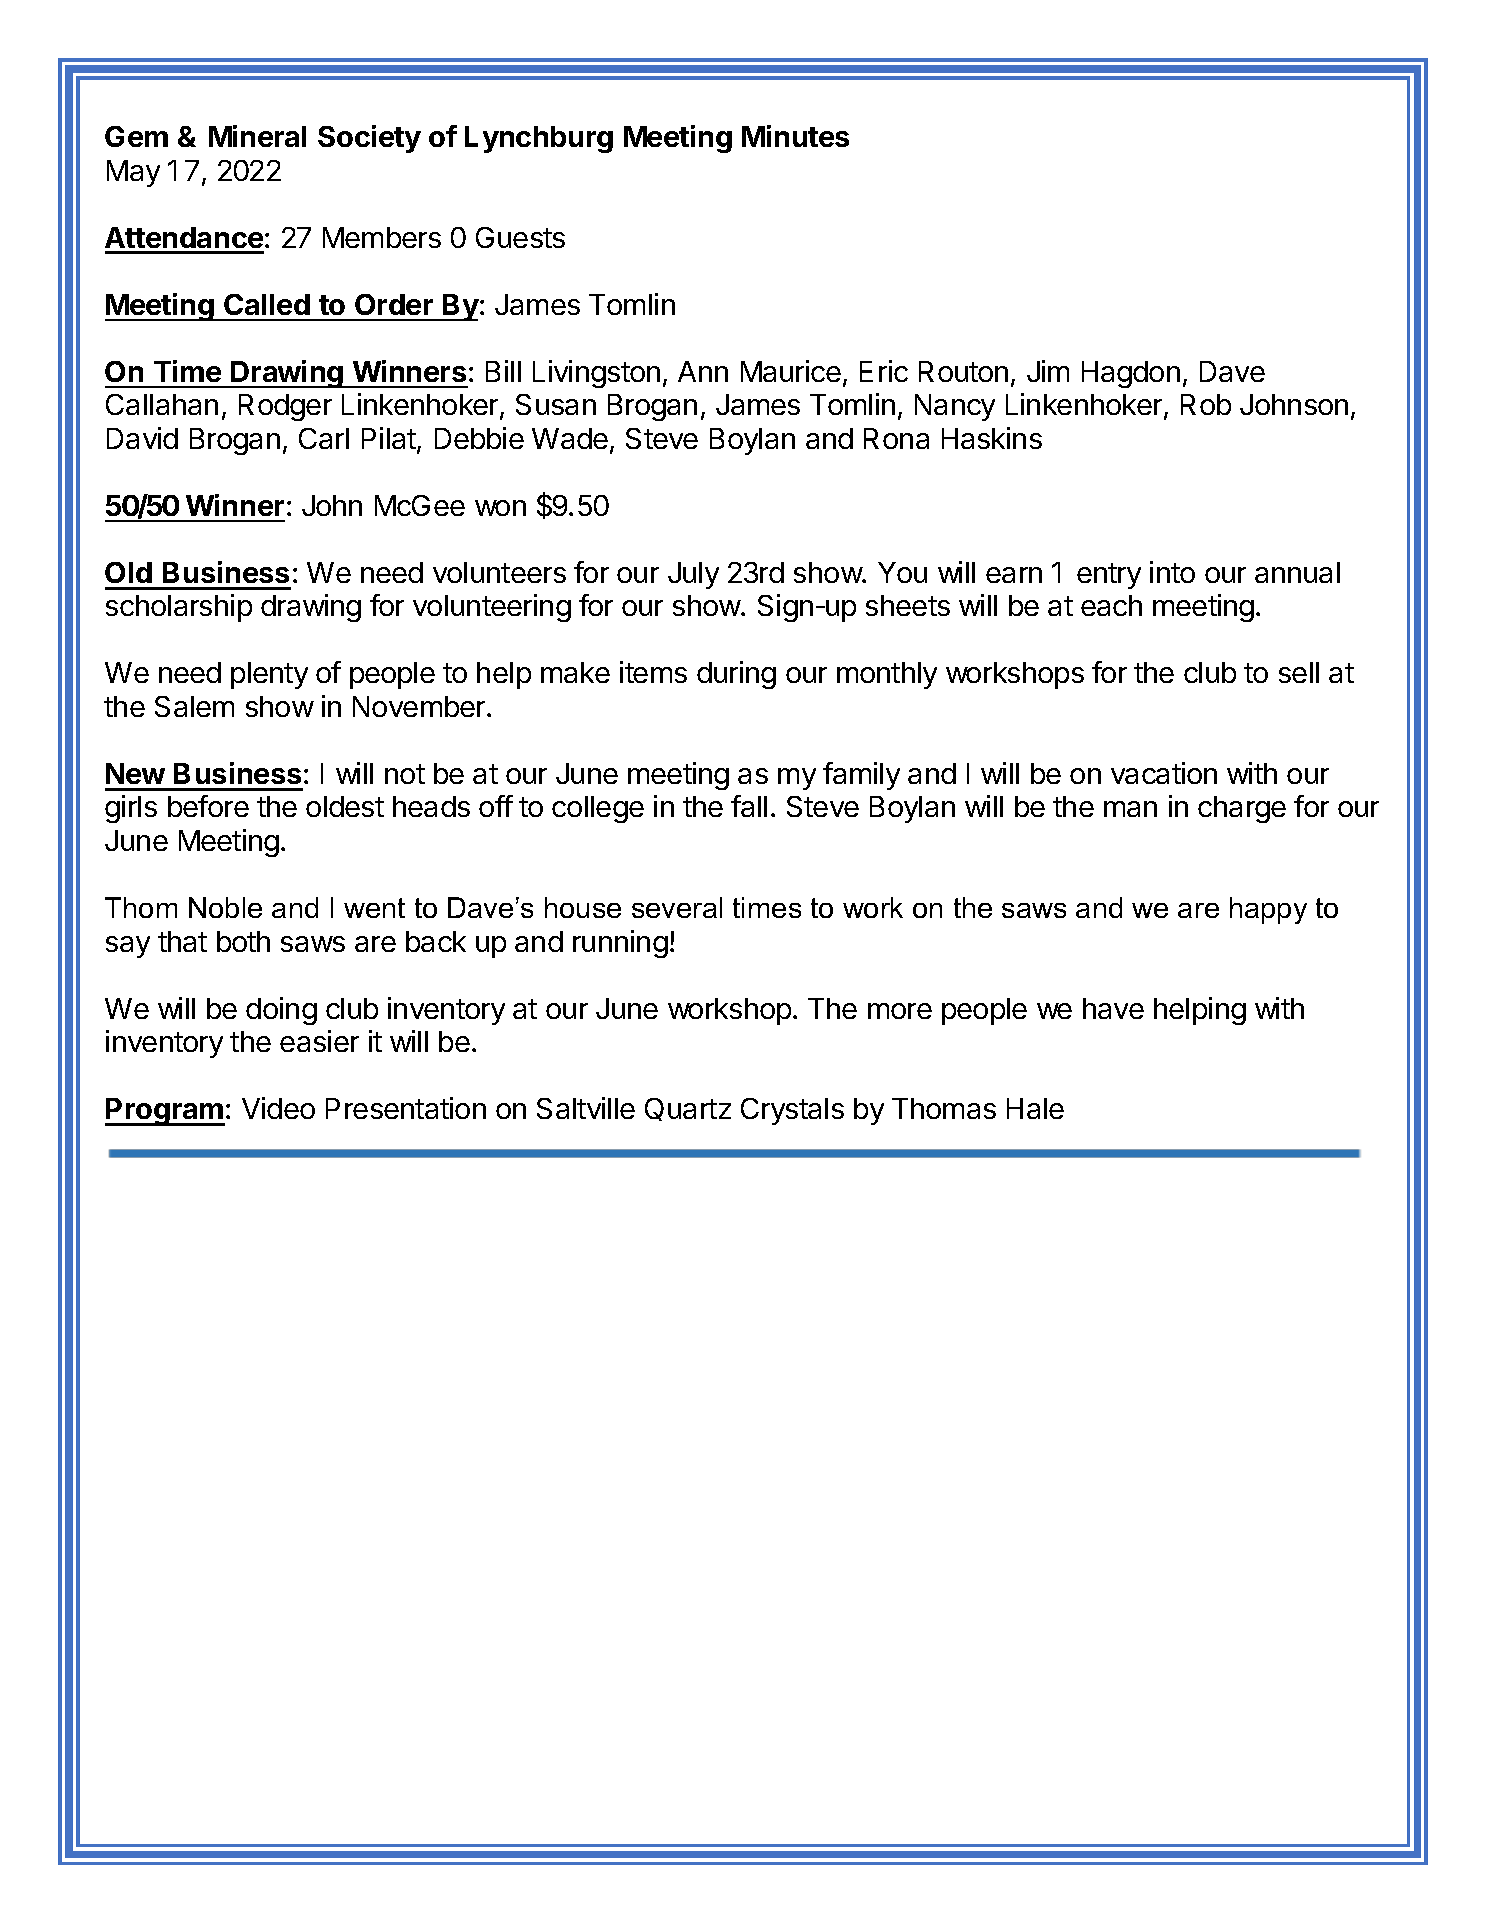 This image has width=1486, height=1923. What do you see at coordinates (1048, 371) in the image?
I see `Jim` at bounding box center [1048, 371].
